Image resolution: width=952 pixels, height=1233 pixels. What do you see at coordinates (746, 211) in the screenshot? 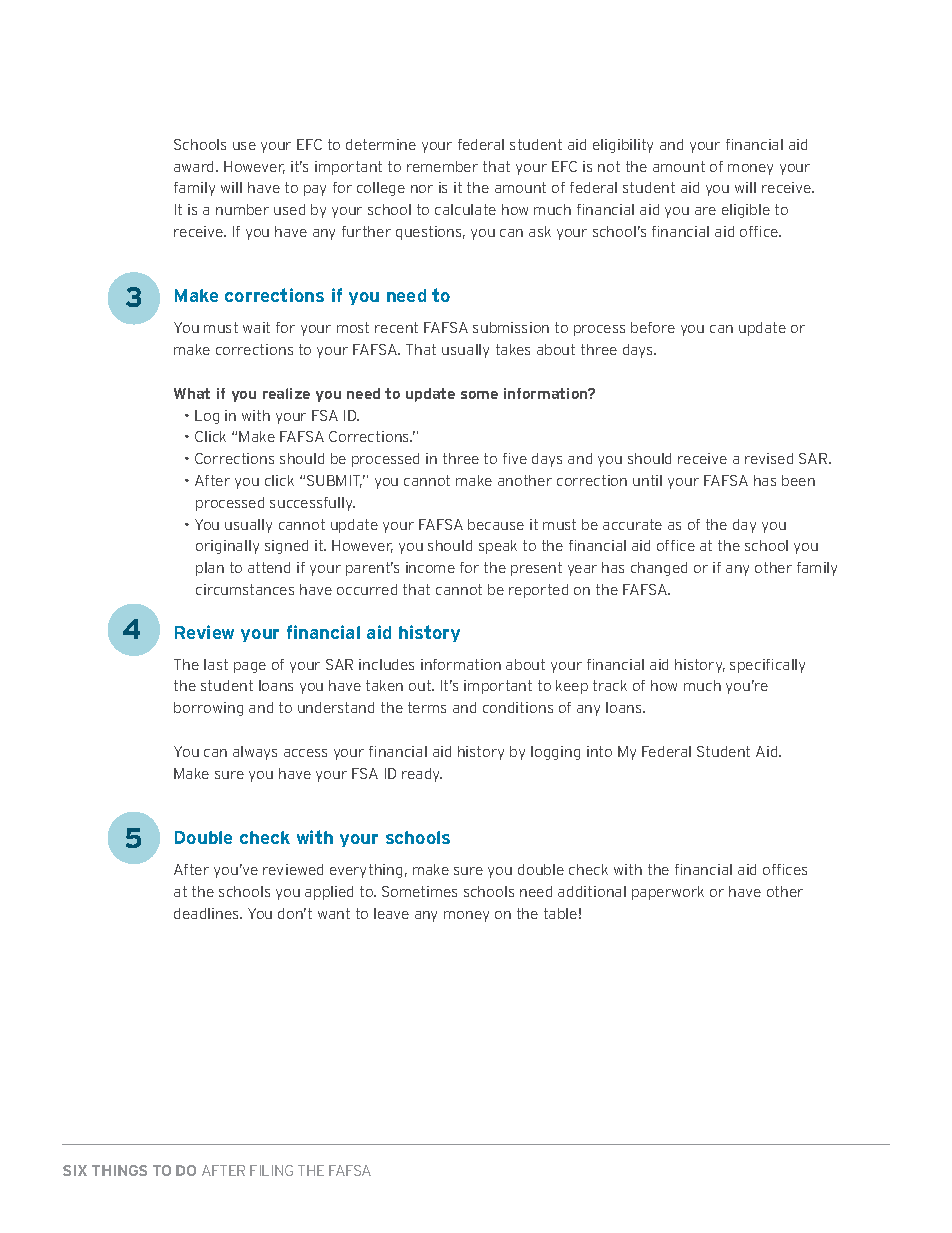
I see `eligible` at bounding box center [746, 211].
